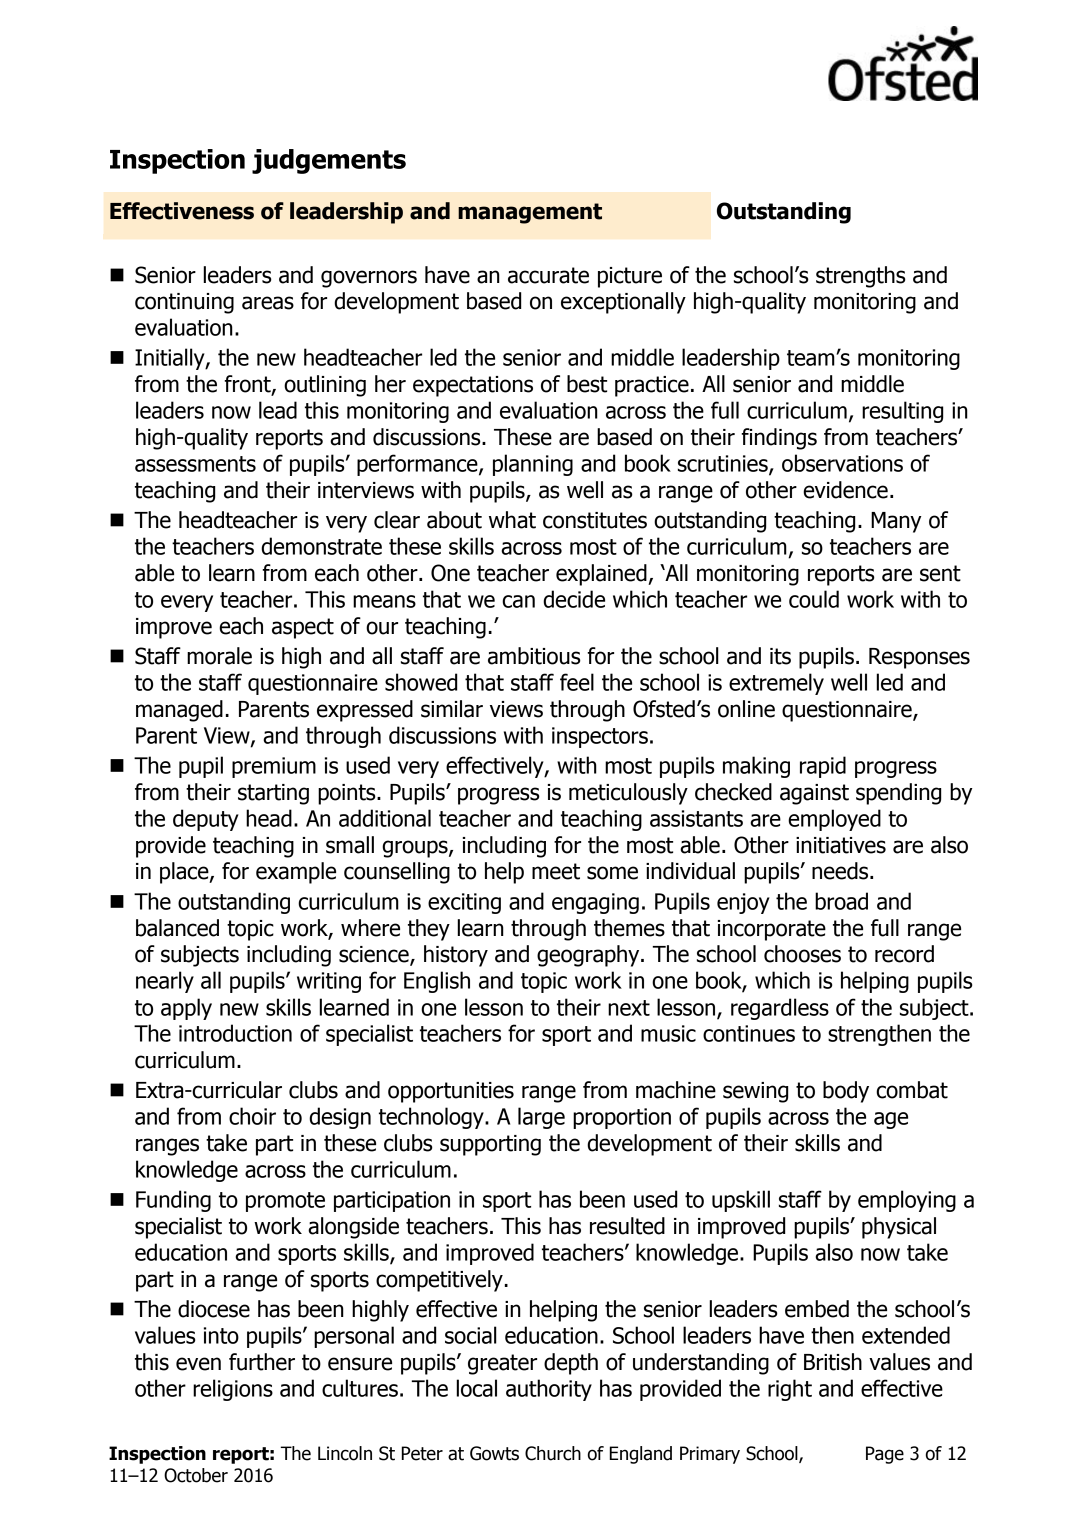 This document has height=1532, width=1080. Describe the element at coordinates (553, 1453) in the document. I see `Church` at that location.
